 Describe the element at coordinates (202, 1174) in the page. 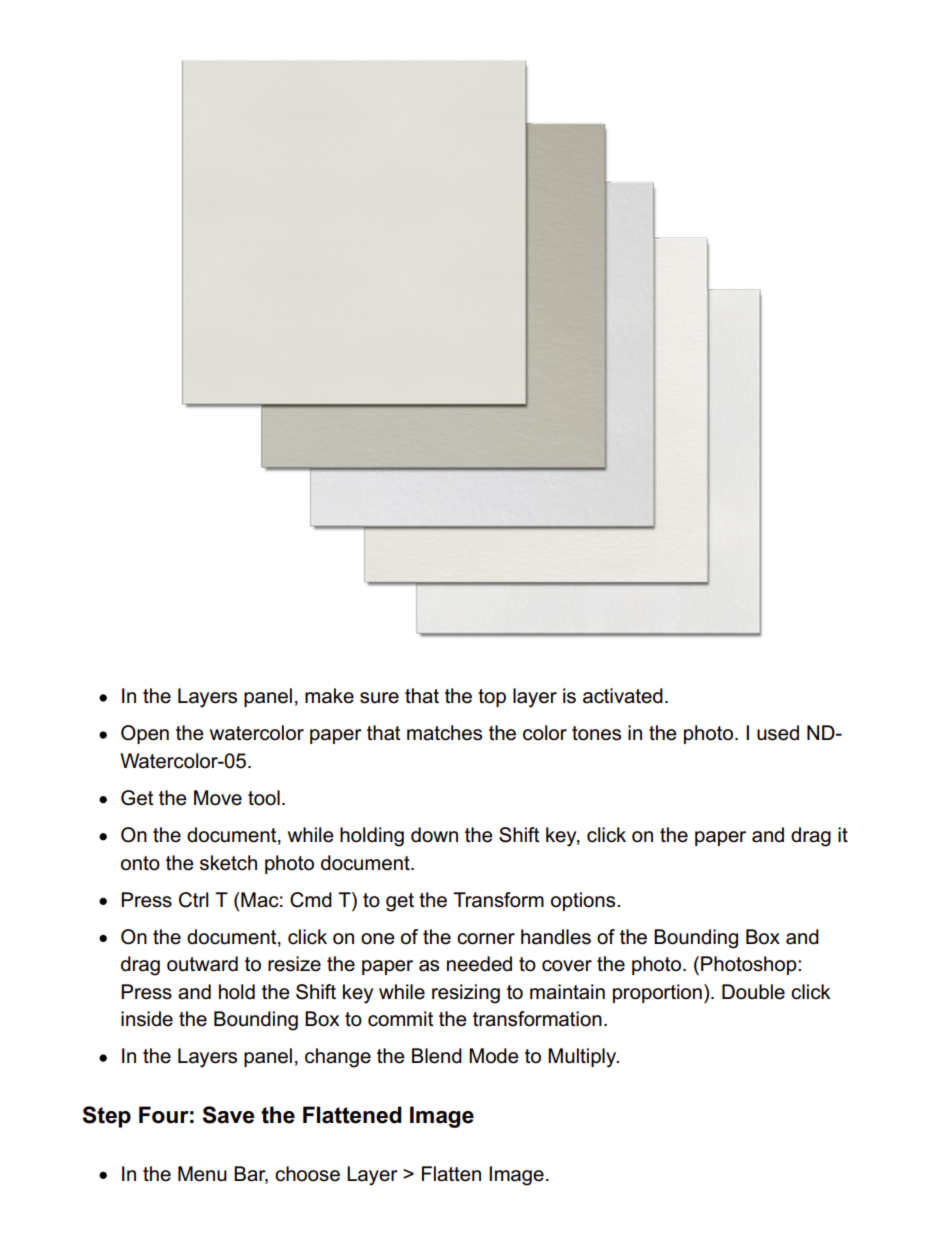

I see `Menu` at that location.
